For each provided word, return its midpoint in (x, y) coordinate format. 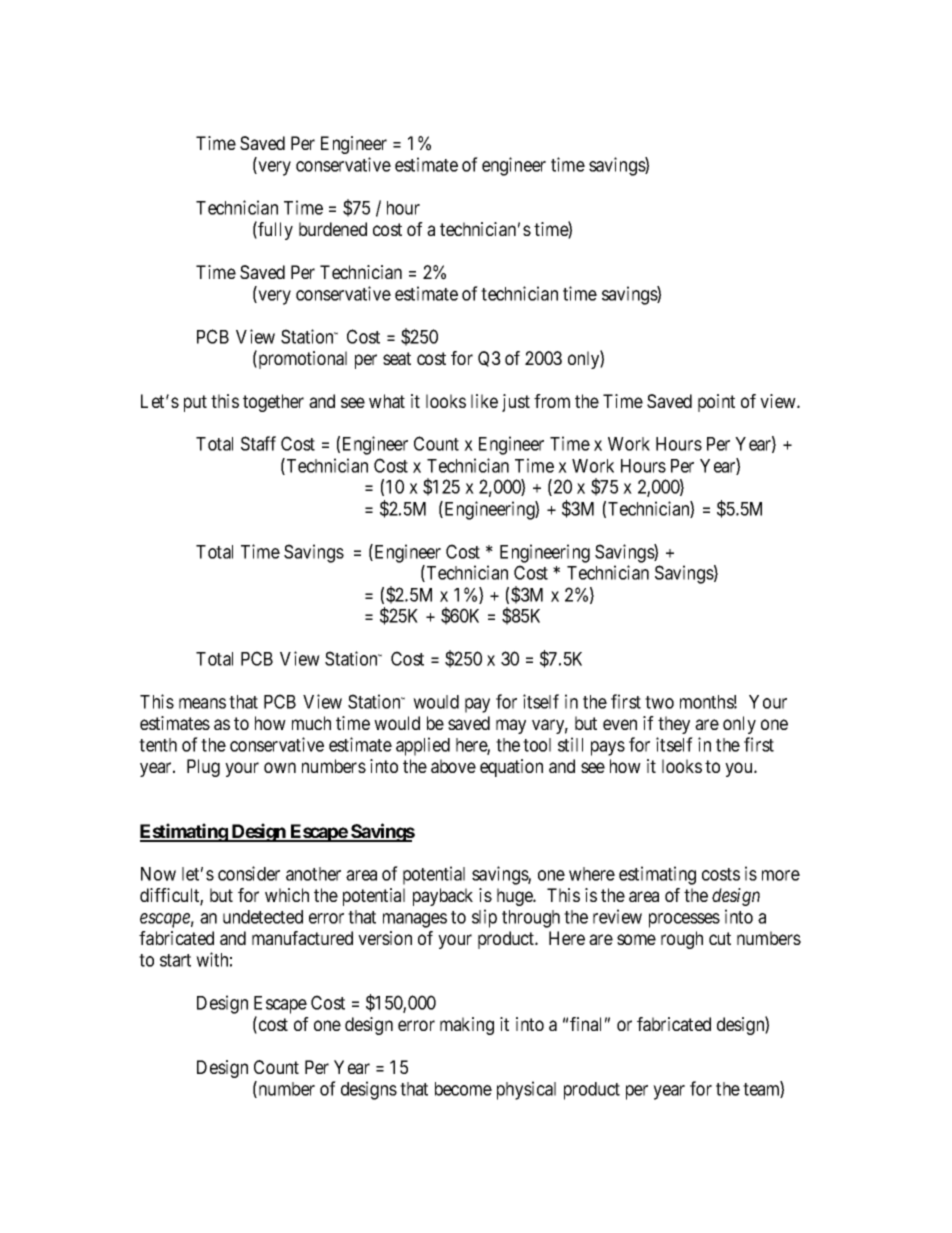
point (716, 403)
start (175, 960)
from (552, 401)
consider (249, 873)
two (659, 702)
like (484, 401)
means (202, 703)
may (511, 726)
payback (443, 897)
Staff (258, 443)
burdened (333, 229)
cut (720, 938)
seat (397, 358)
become (463, 1089)
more (781, 875)
